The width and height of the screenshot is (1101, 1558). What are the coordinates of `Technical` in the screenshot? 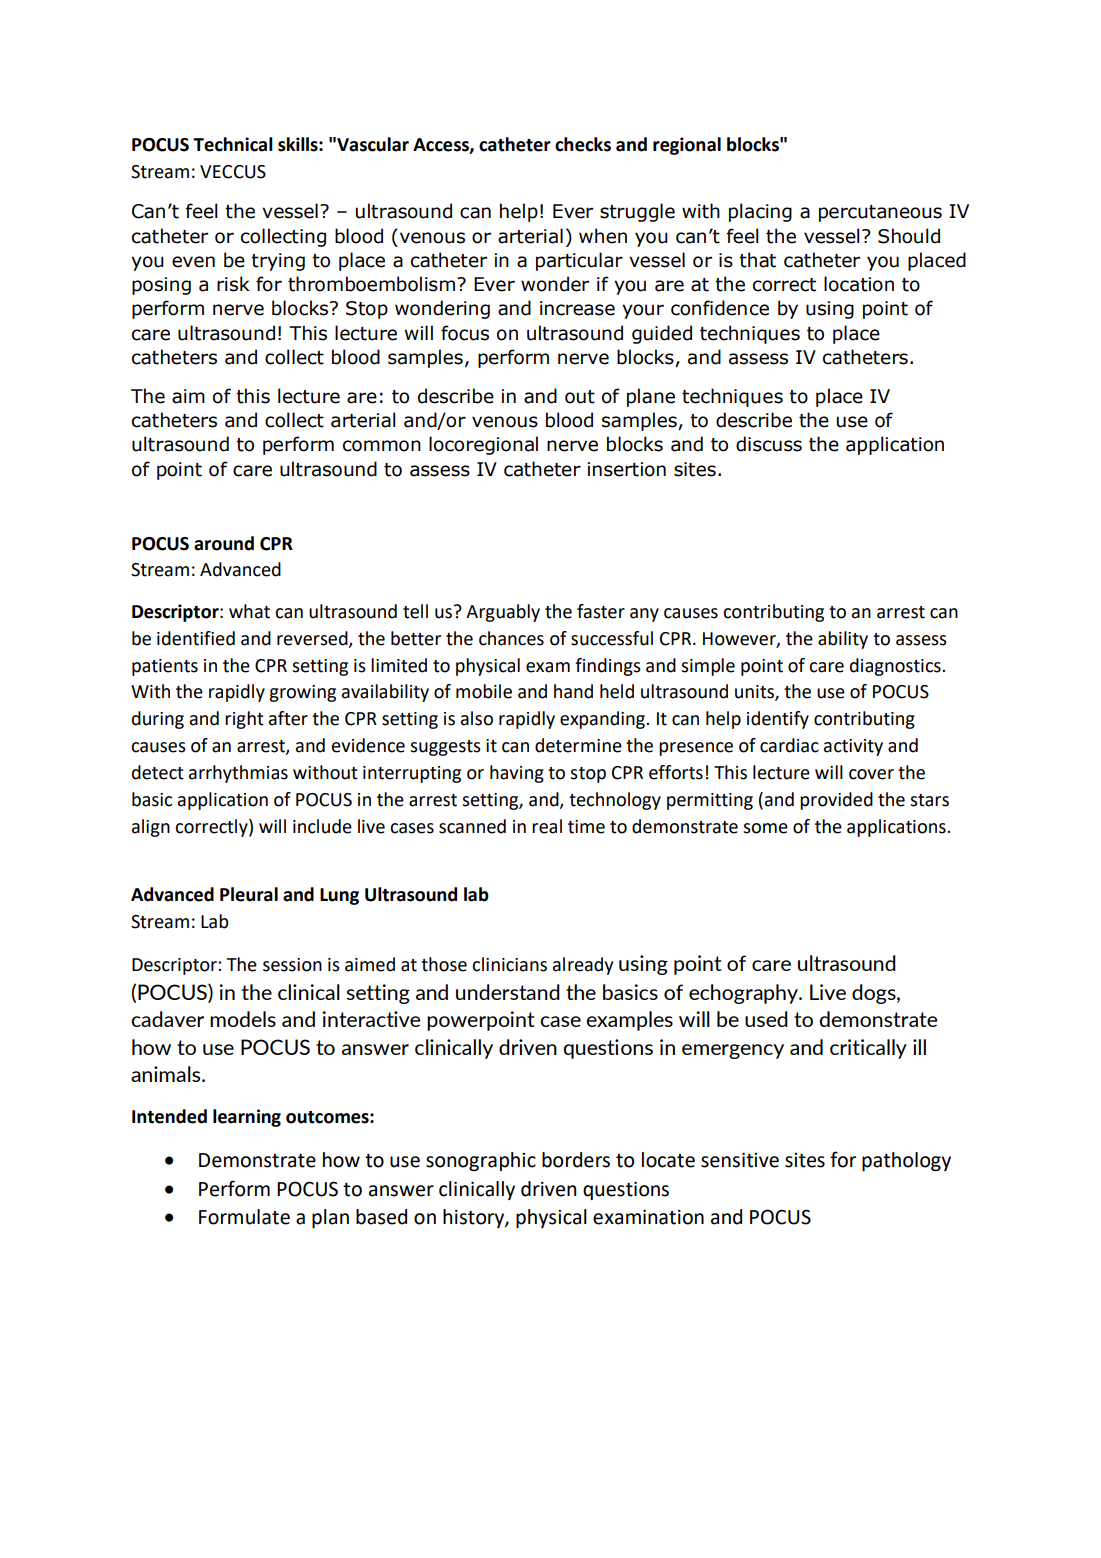 It's located at (233, 144).
